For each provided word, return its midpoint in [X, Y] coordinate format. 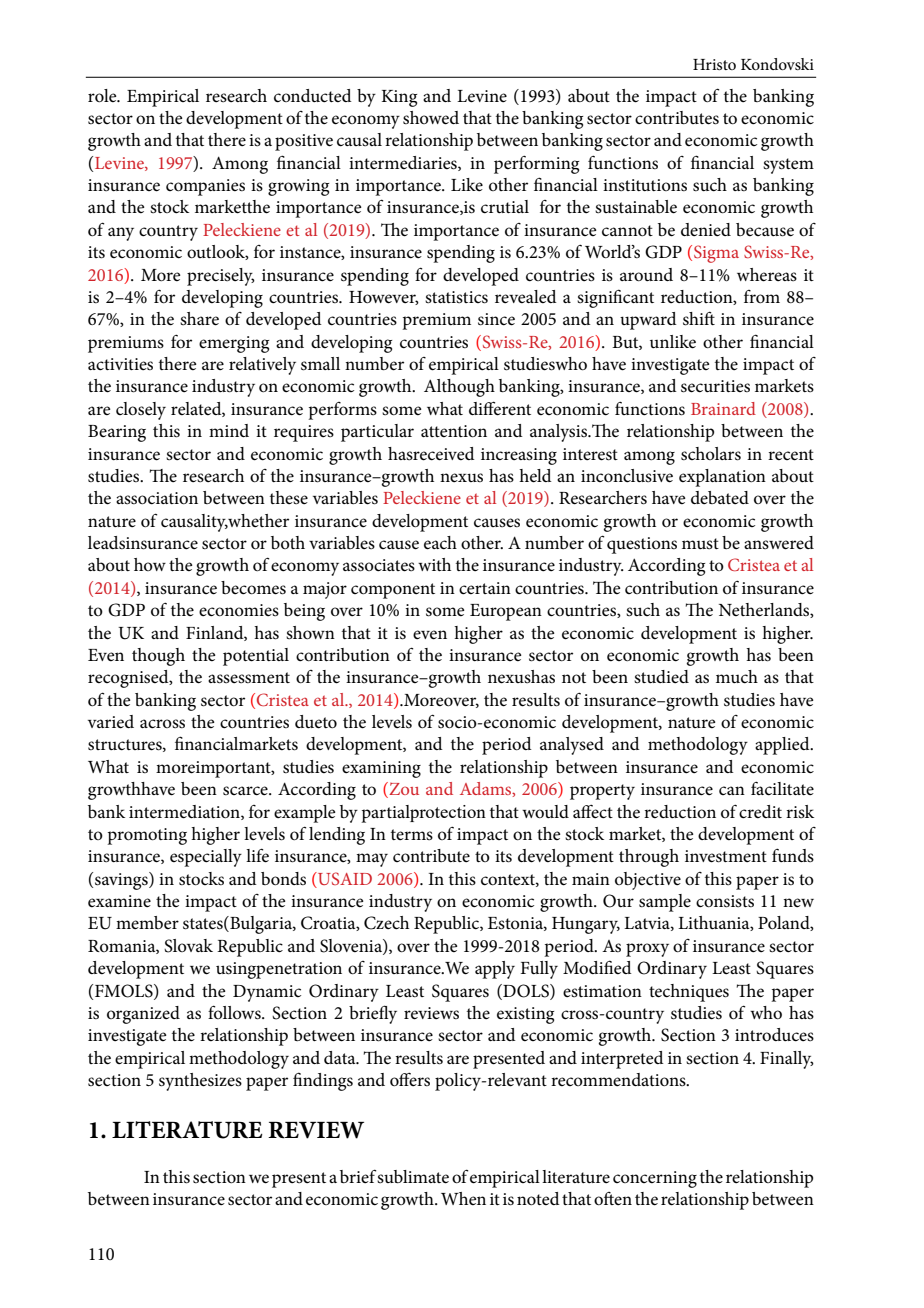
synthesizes [200, 1082]
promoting [147, 836]
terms [412, 834]
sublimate [413, 1177]
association [157, 498]
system [788, 166]
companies [205, 187]
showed [431, 118]
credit [760, 812]
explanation [722, 478]
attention [454, 431]
